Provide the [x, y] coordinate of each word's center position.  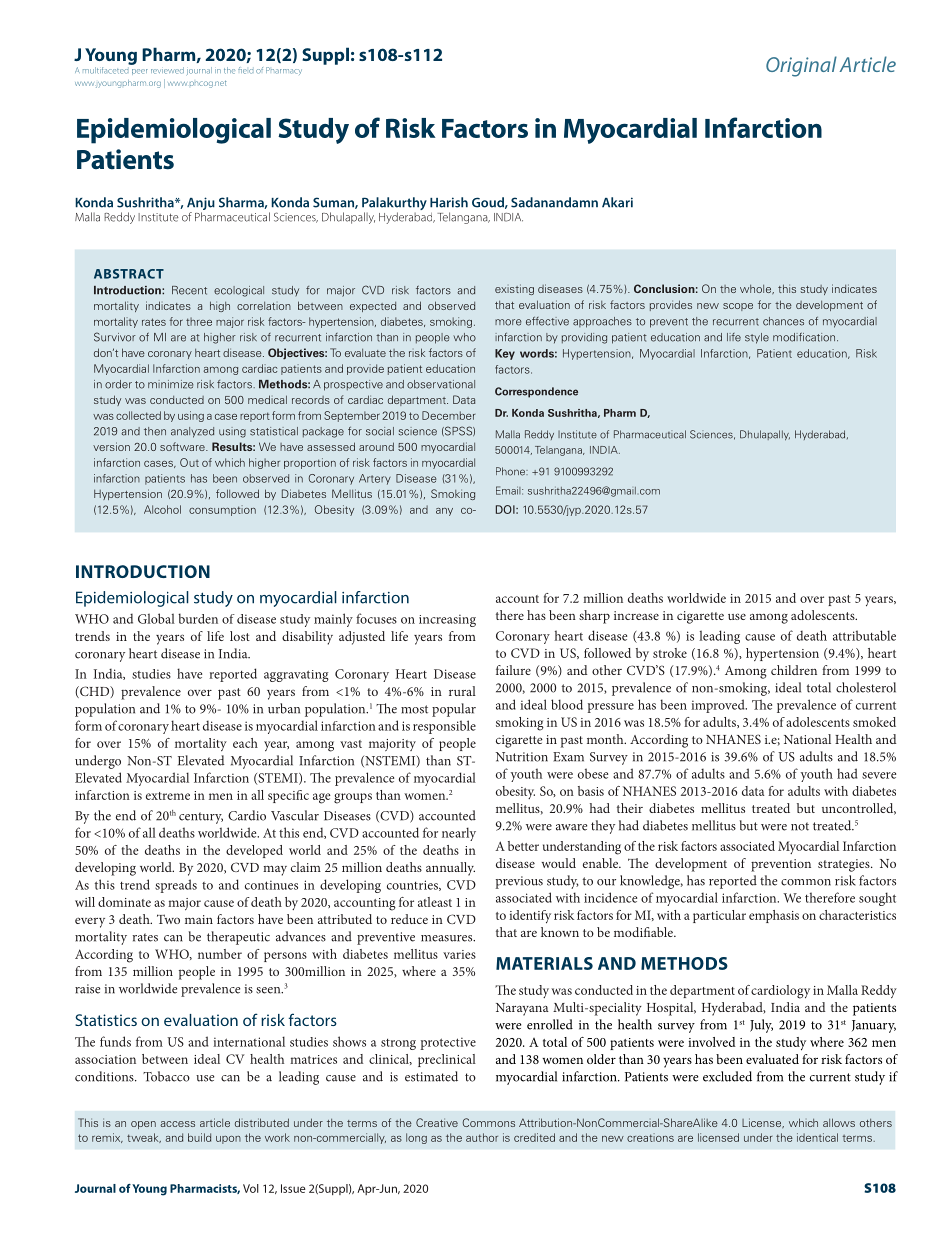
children [794, 670]
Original [801, 66]
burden [198, 618]
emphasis [774, 916]
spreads [176, 886]
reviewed [167, 70]
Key [505, 354]
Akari [617, 202]
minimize [171, 384]
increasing [447, 620]
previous [519, 882]
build [199, 1137]
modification [805, 337]
